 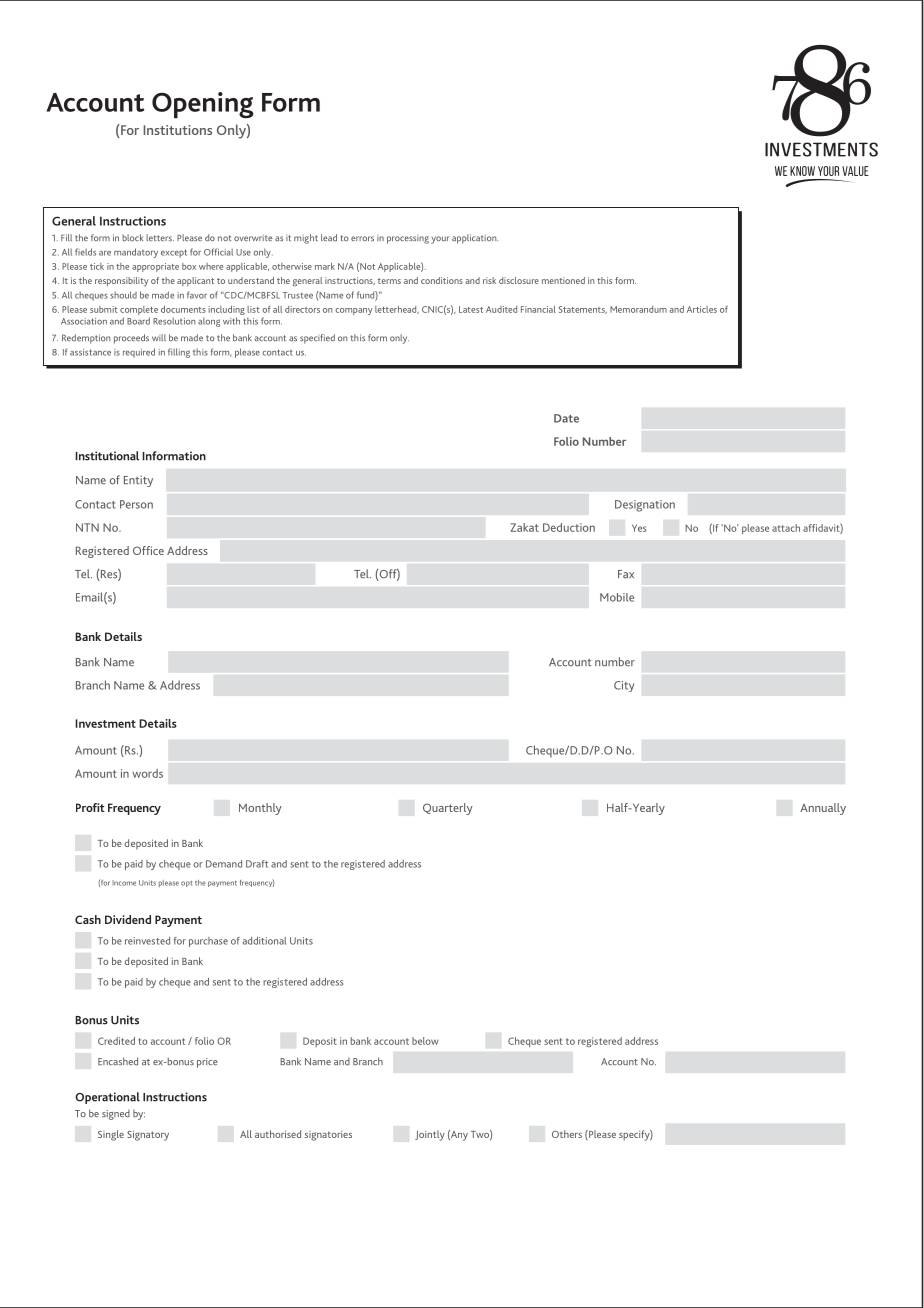 I want to click on Institutions, so click(x=177, y=130).
